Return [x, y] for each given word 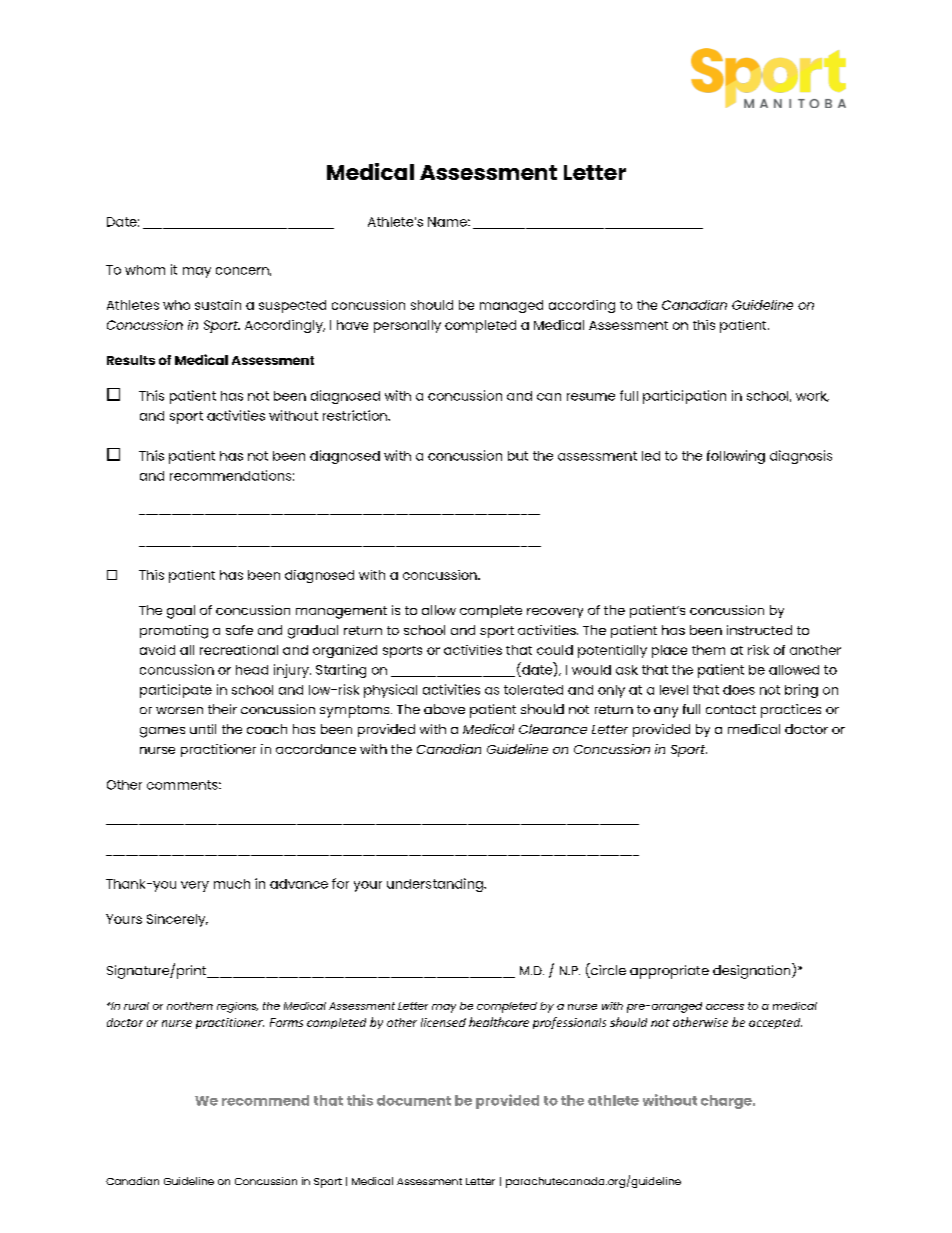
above [444, 709]
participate [176, 691]
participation [684, 397]
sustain [218, 305]
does [739, 690]
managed [511, 306]
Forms [286, 1022]
